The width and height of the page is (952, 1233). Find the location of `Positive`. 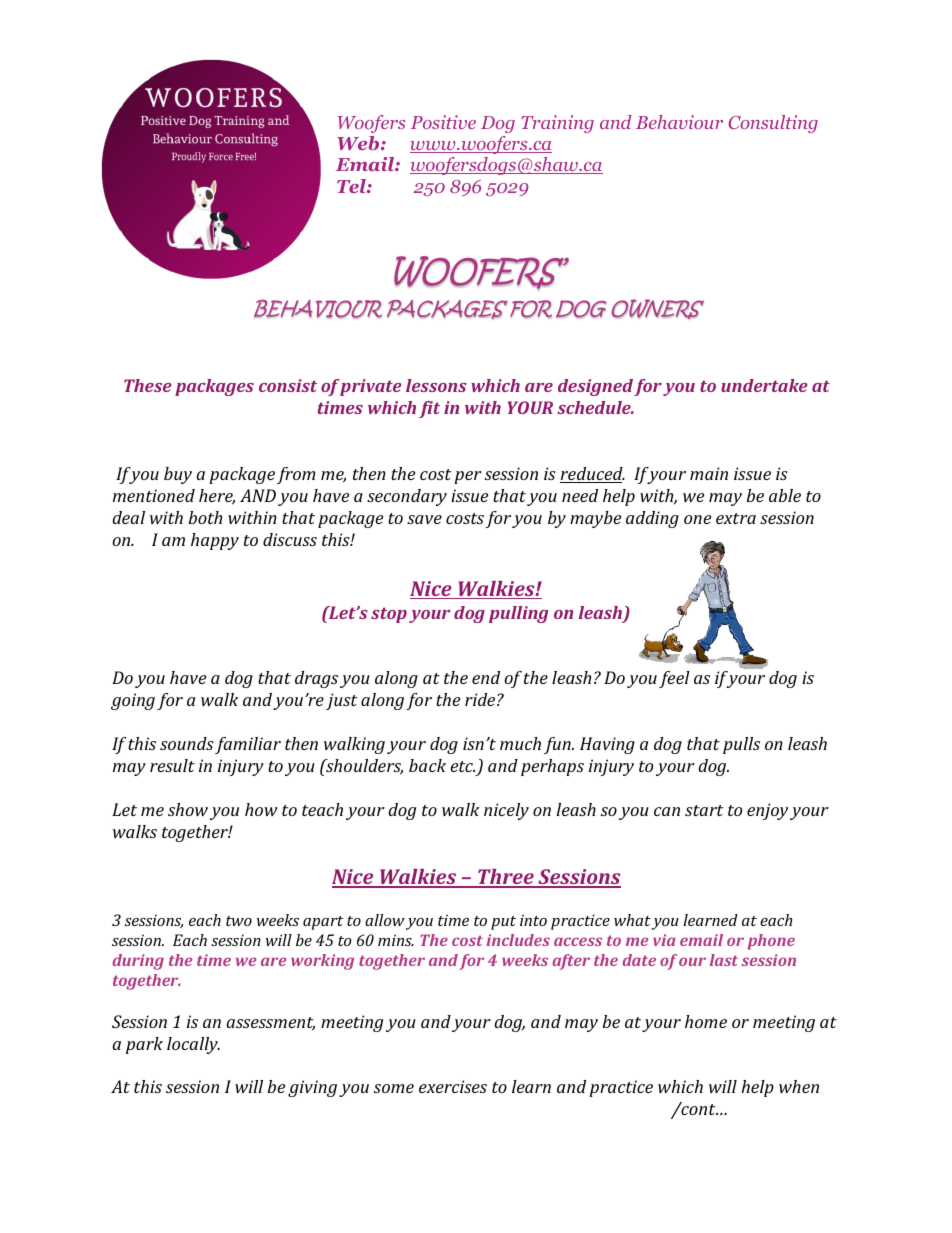

Positive is located at coordinates (443, 122).
